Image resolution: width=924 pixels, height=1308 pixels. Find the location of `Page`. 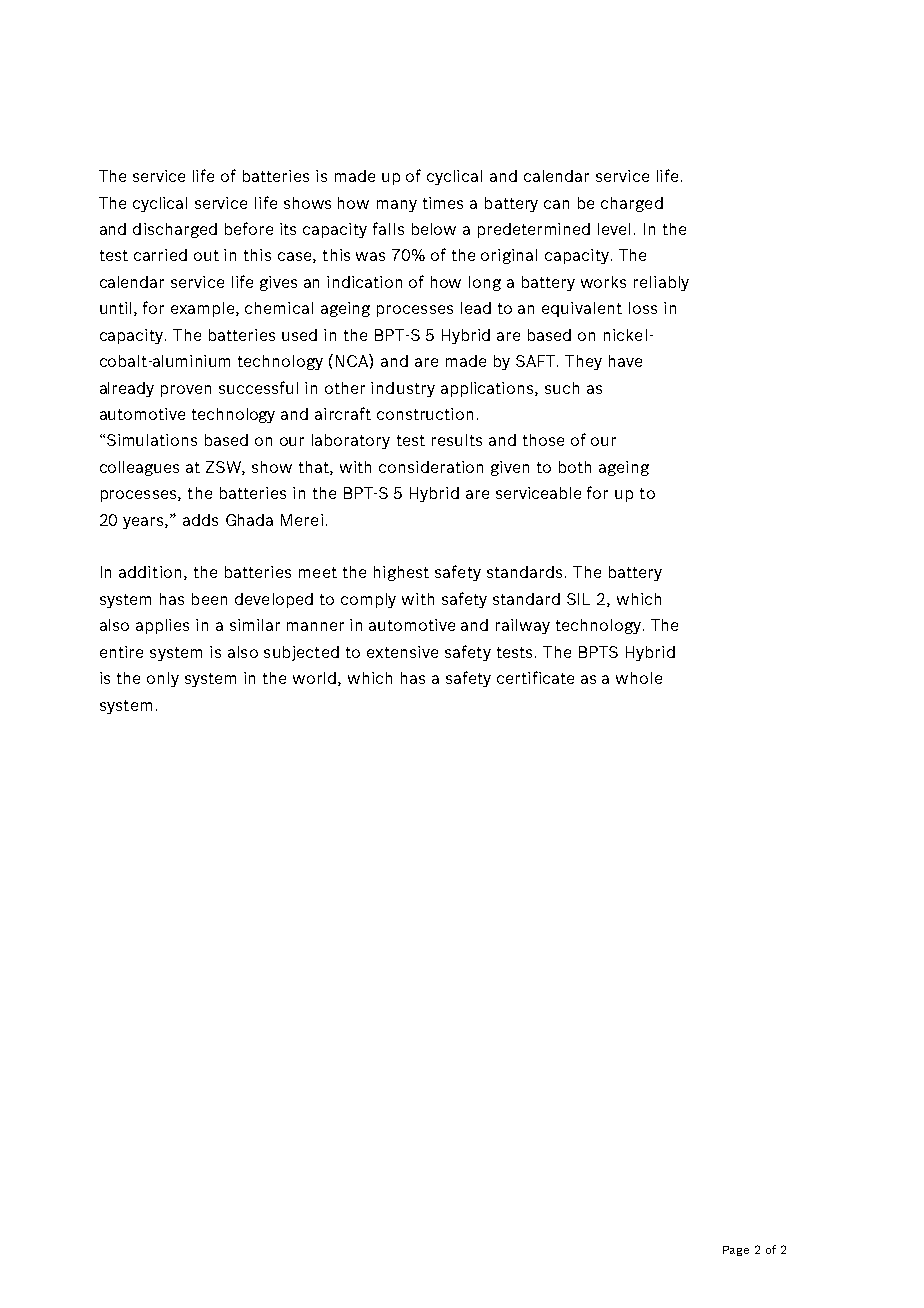

Page is located at coordinates (736, 1251).
